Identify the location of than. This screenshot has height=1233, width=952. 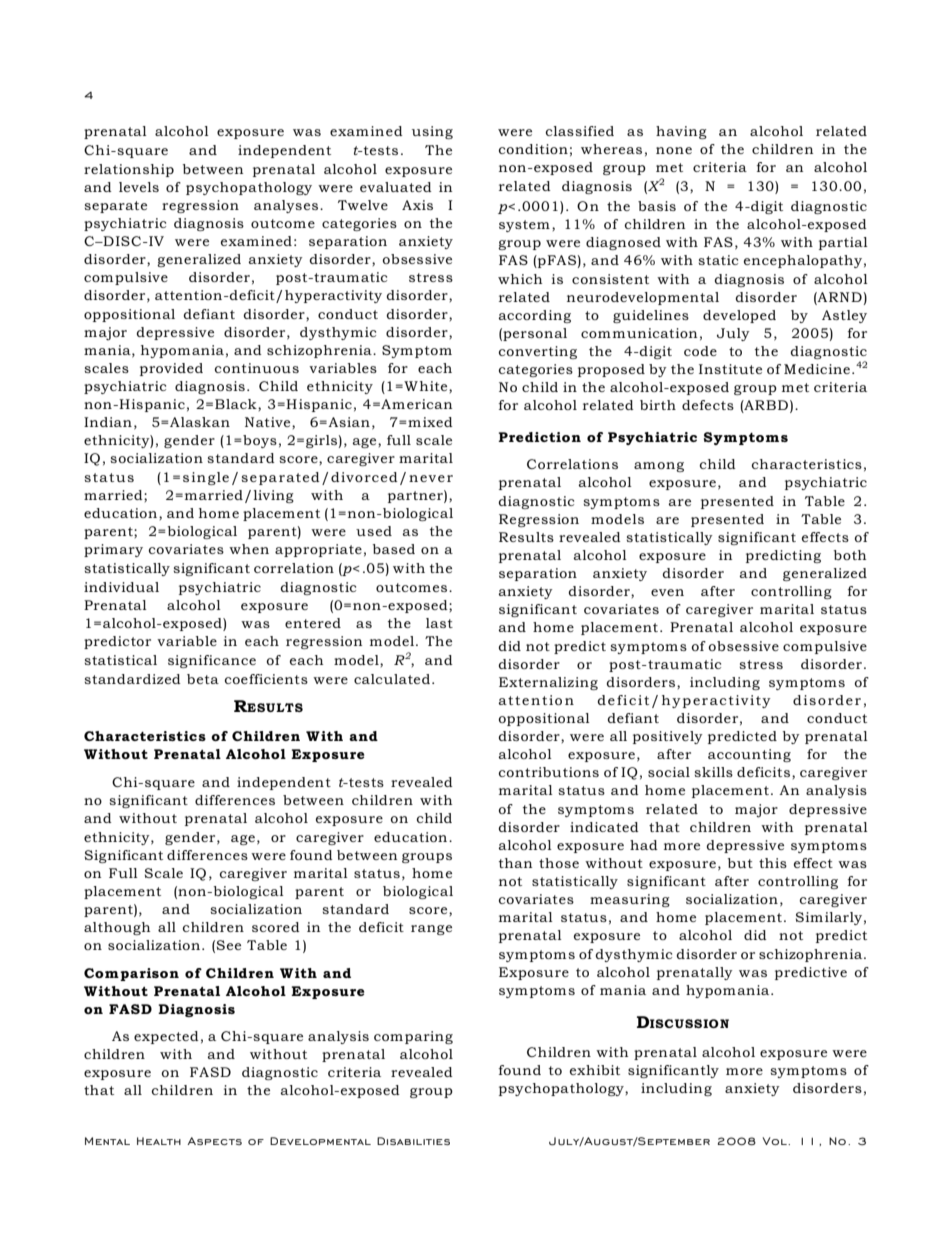
(515, 863).
